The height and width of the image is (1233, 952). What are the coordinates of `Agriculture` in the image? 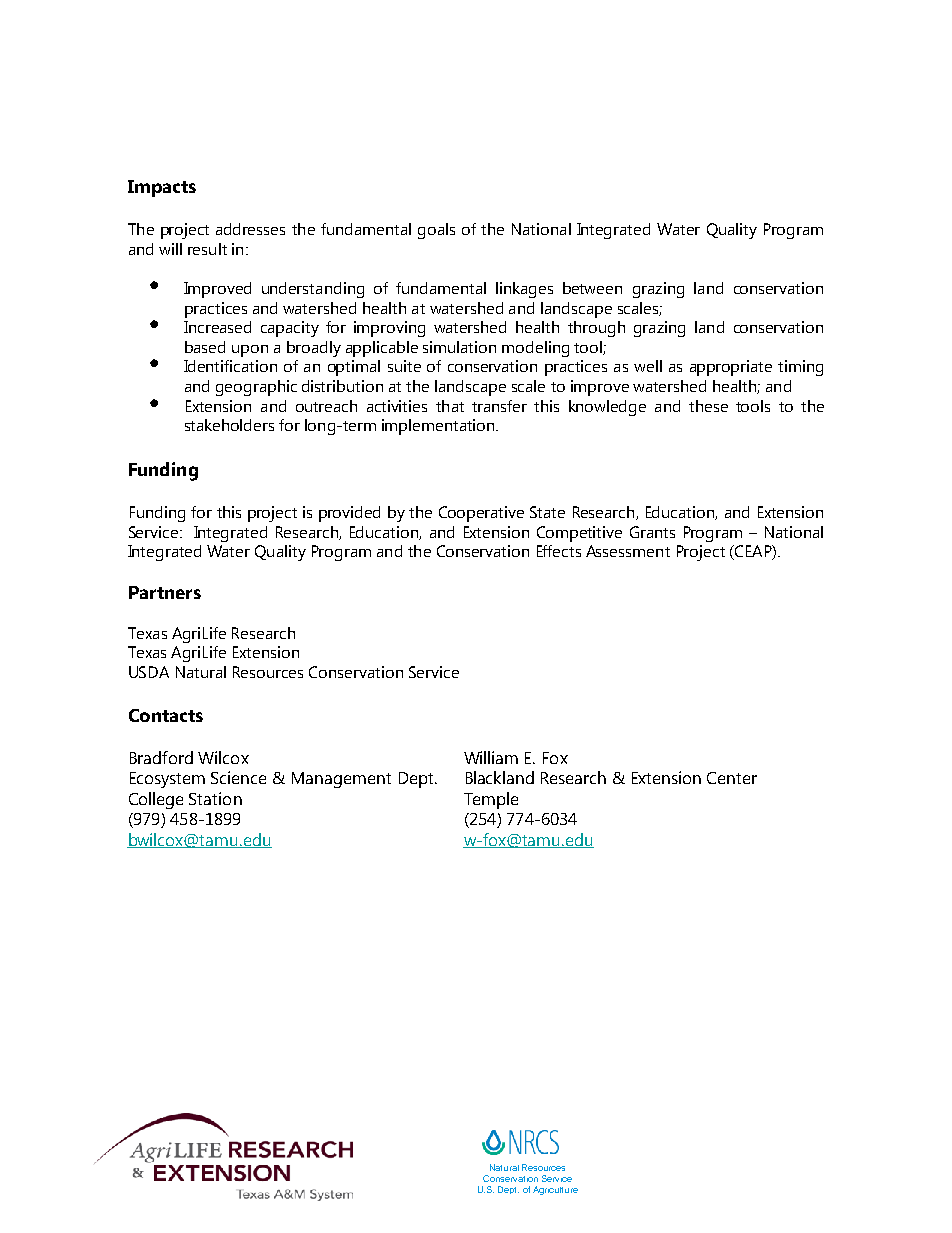 It's located at (555, 1190).
